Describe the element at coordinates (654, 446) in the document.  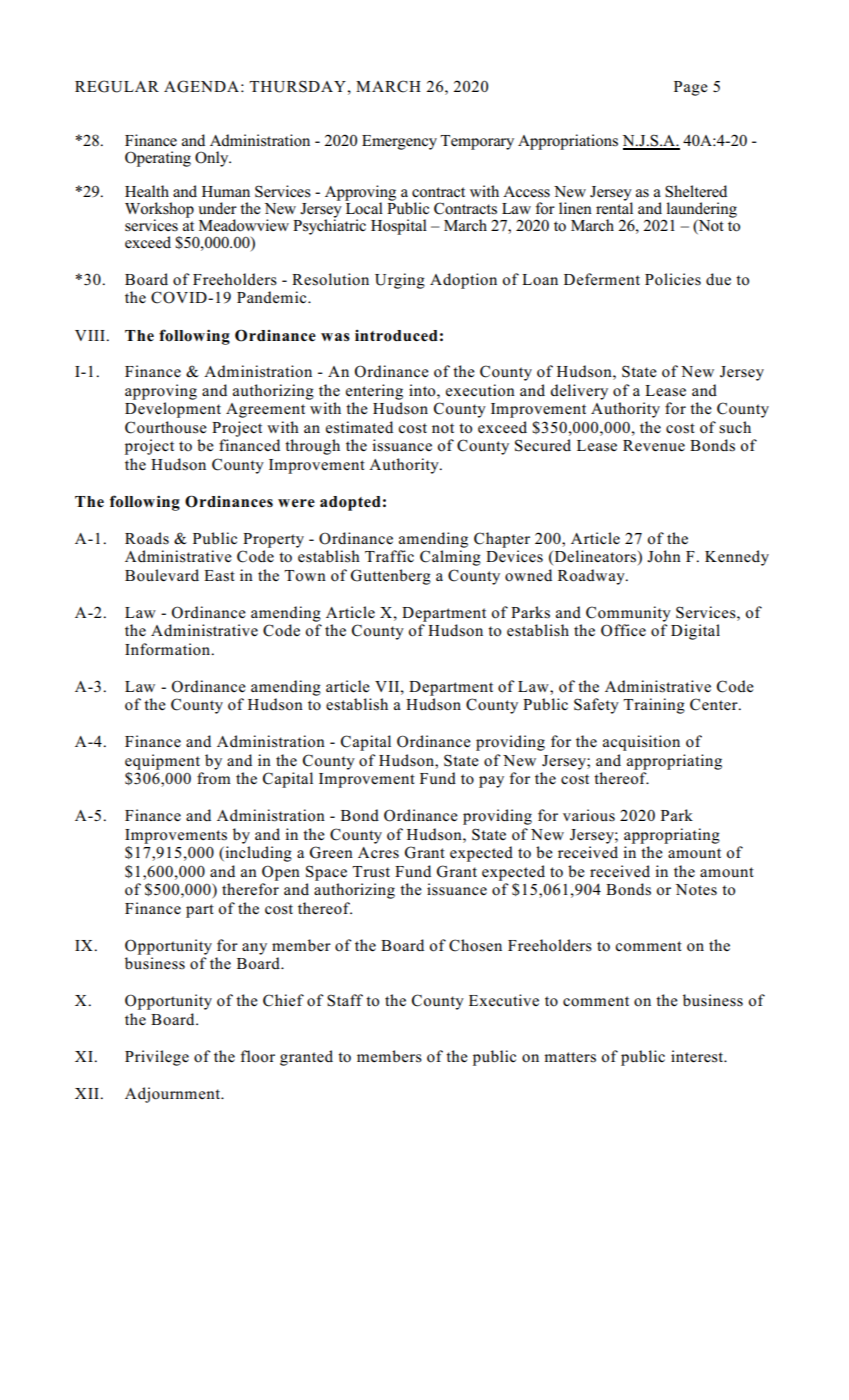
I see `Revenue` at that location.
